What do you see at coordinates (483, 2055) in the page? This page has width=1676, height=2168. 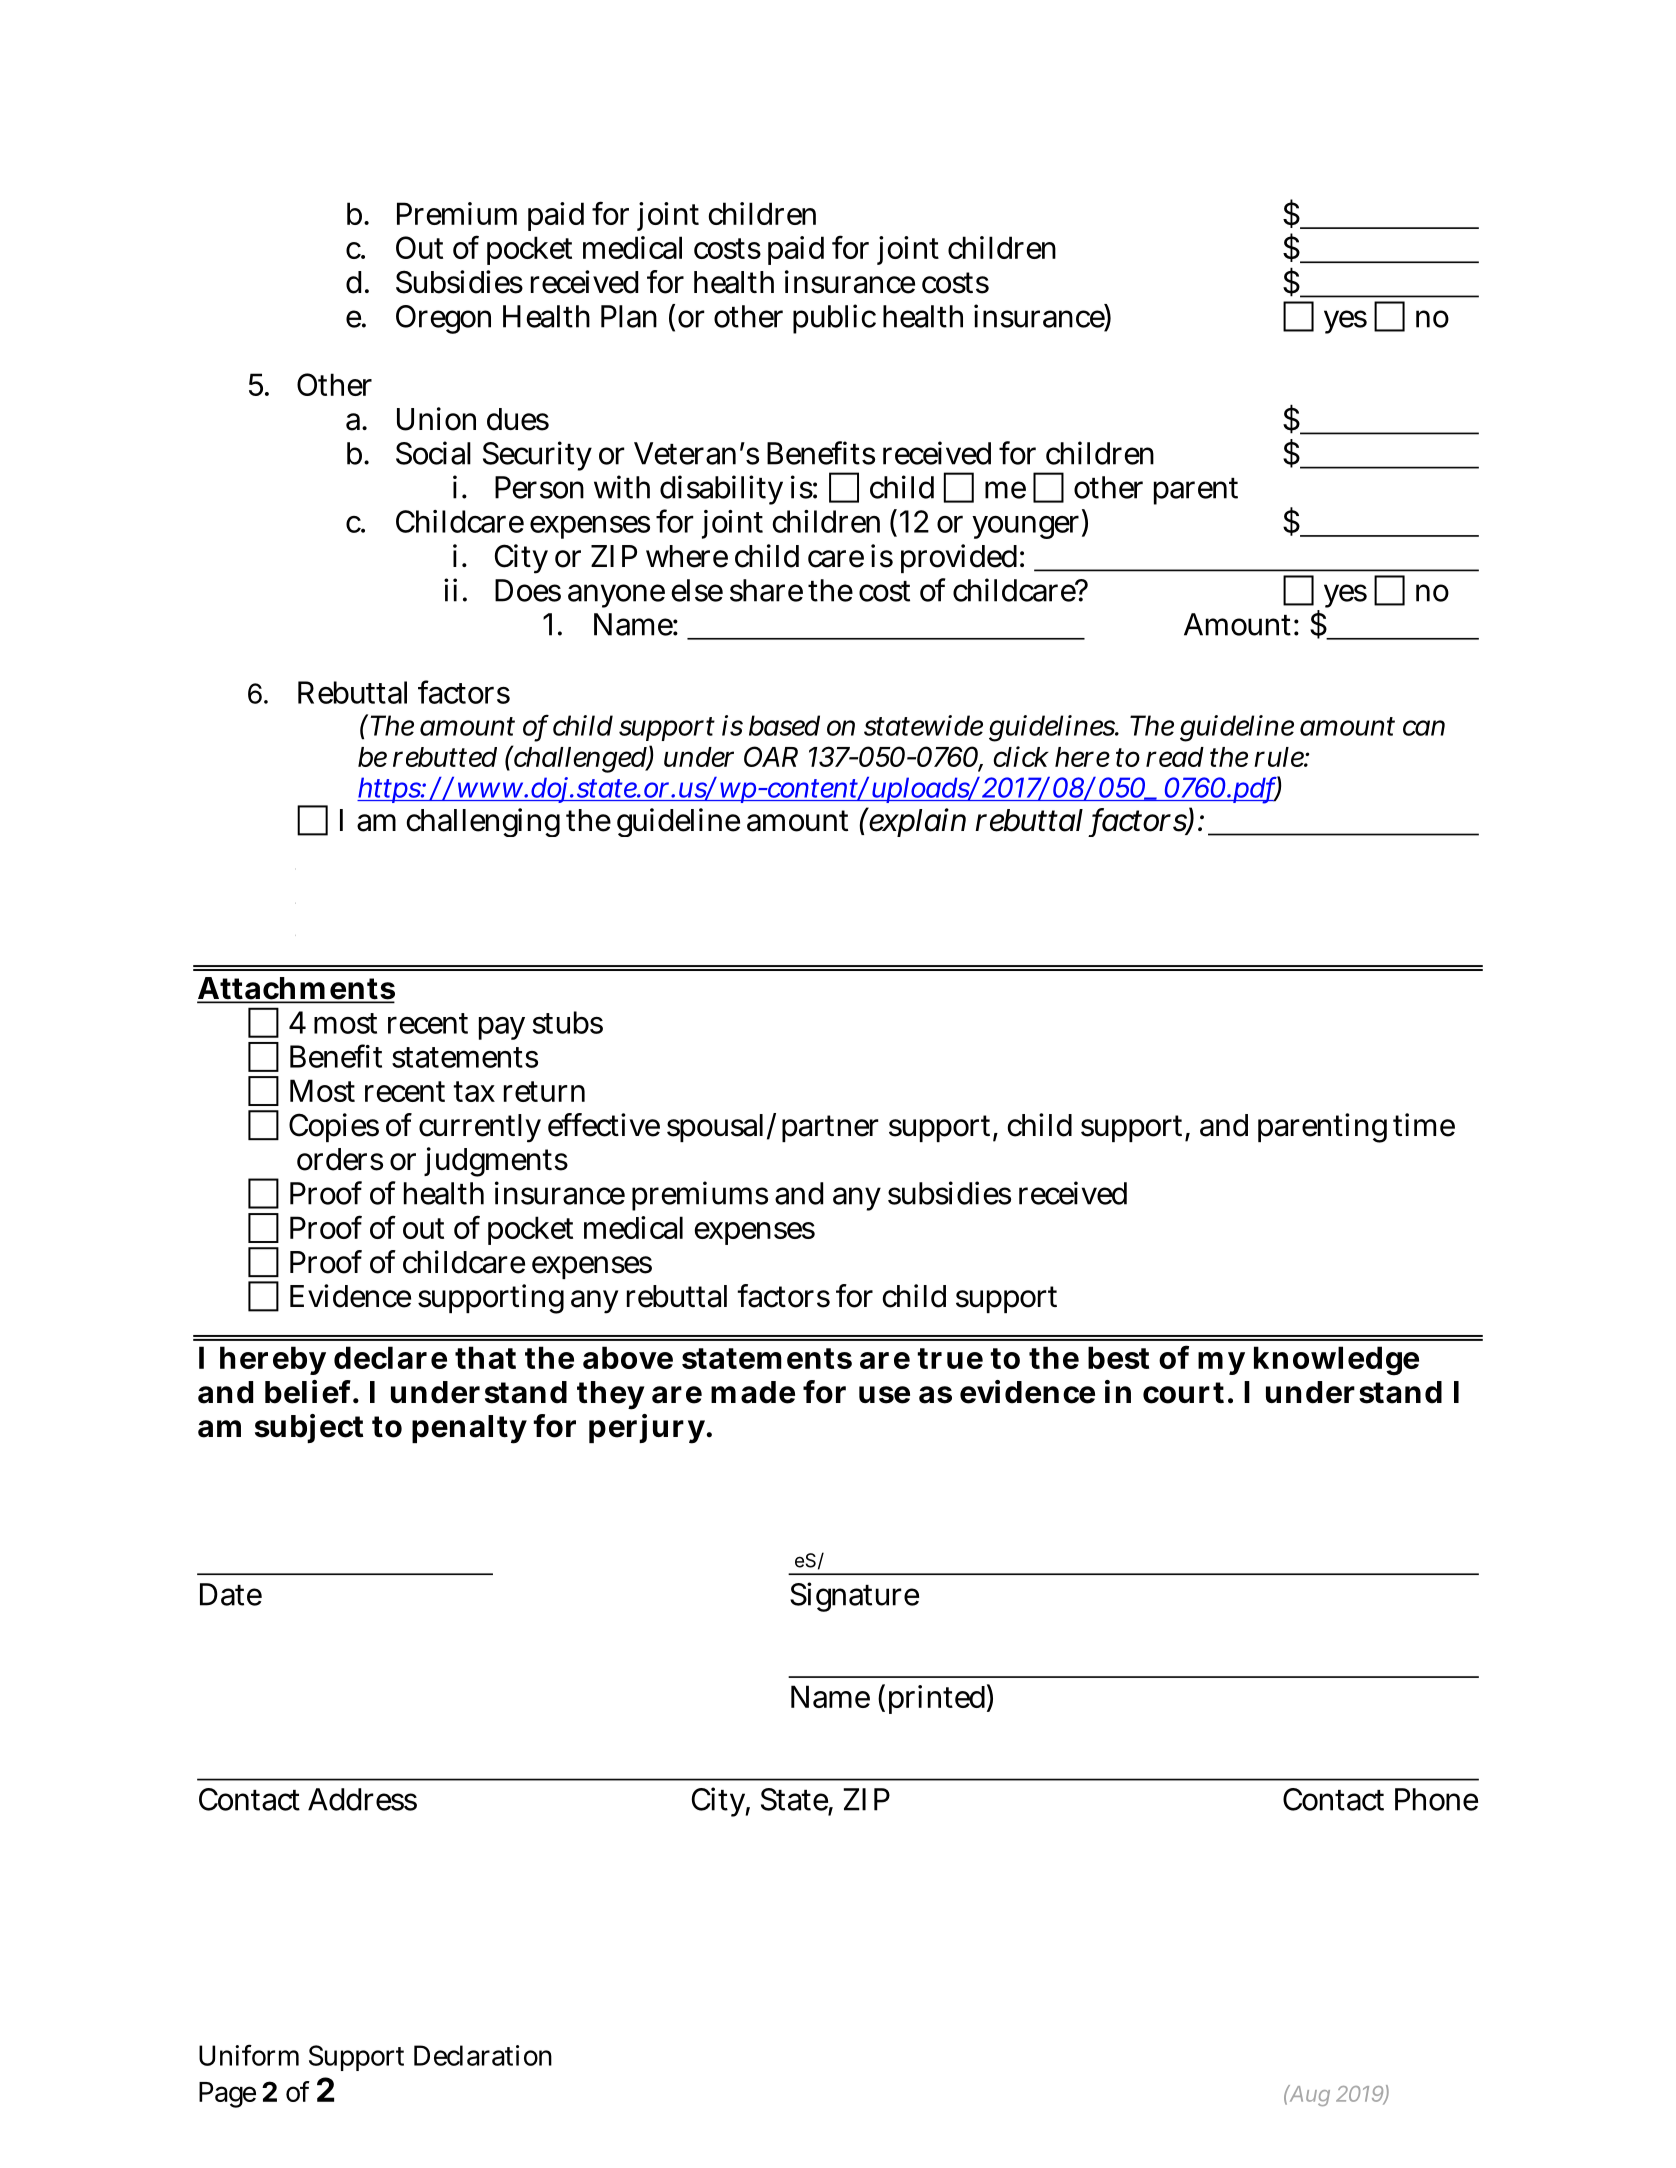 I see `Declaration` at bounding box center [483, 2055].
